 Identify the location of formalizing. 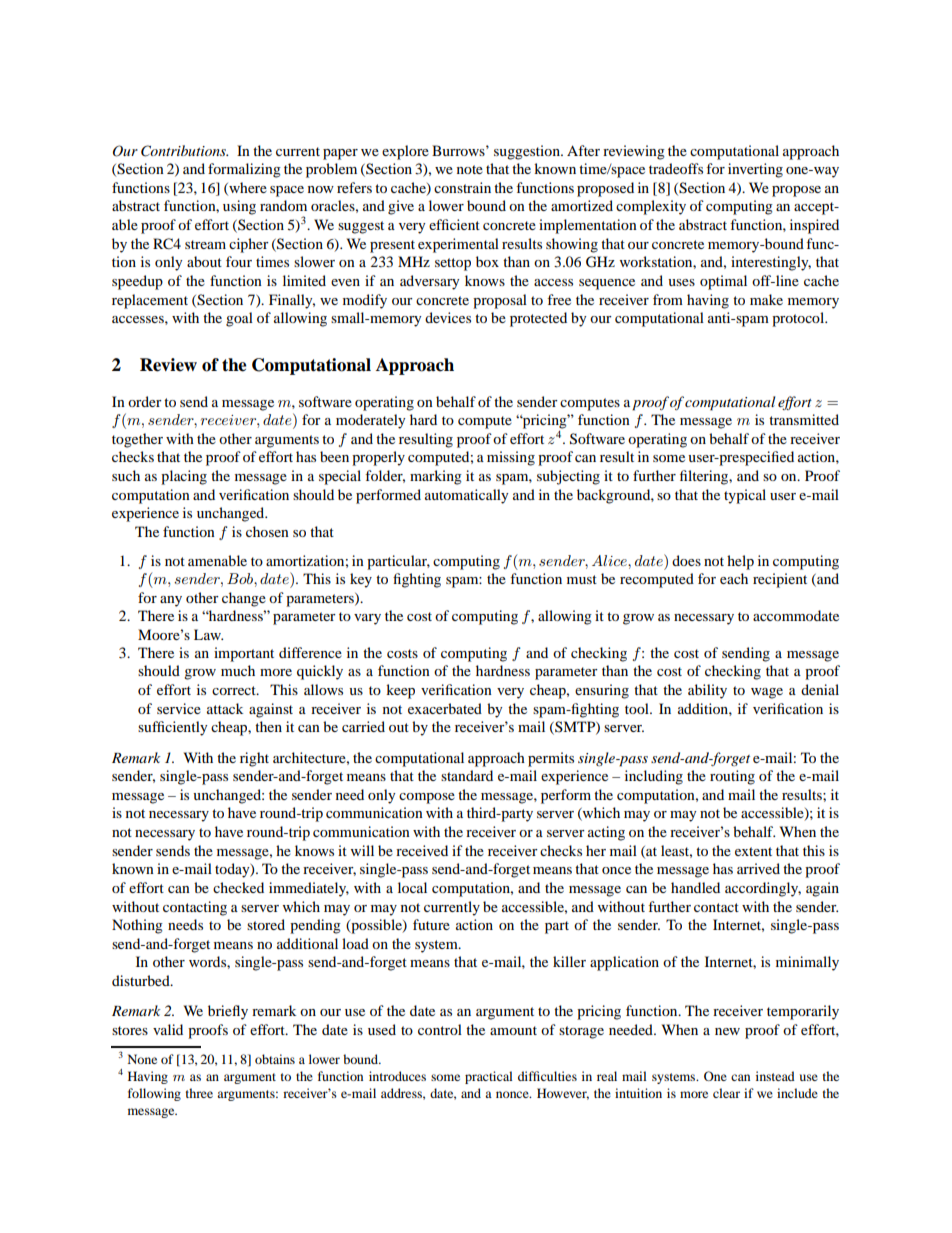
(244, 170).
